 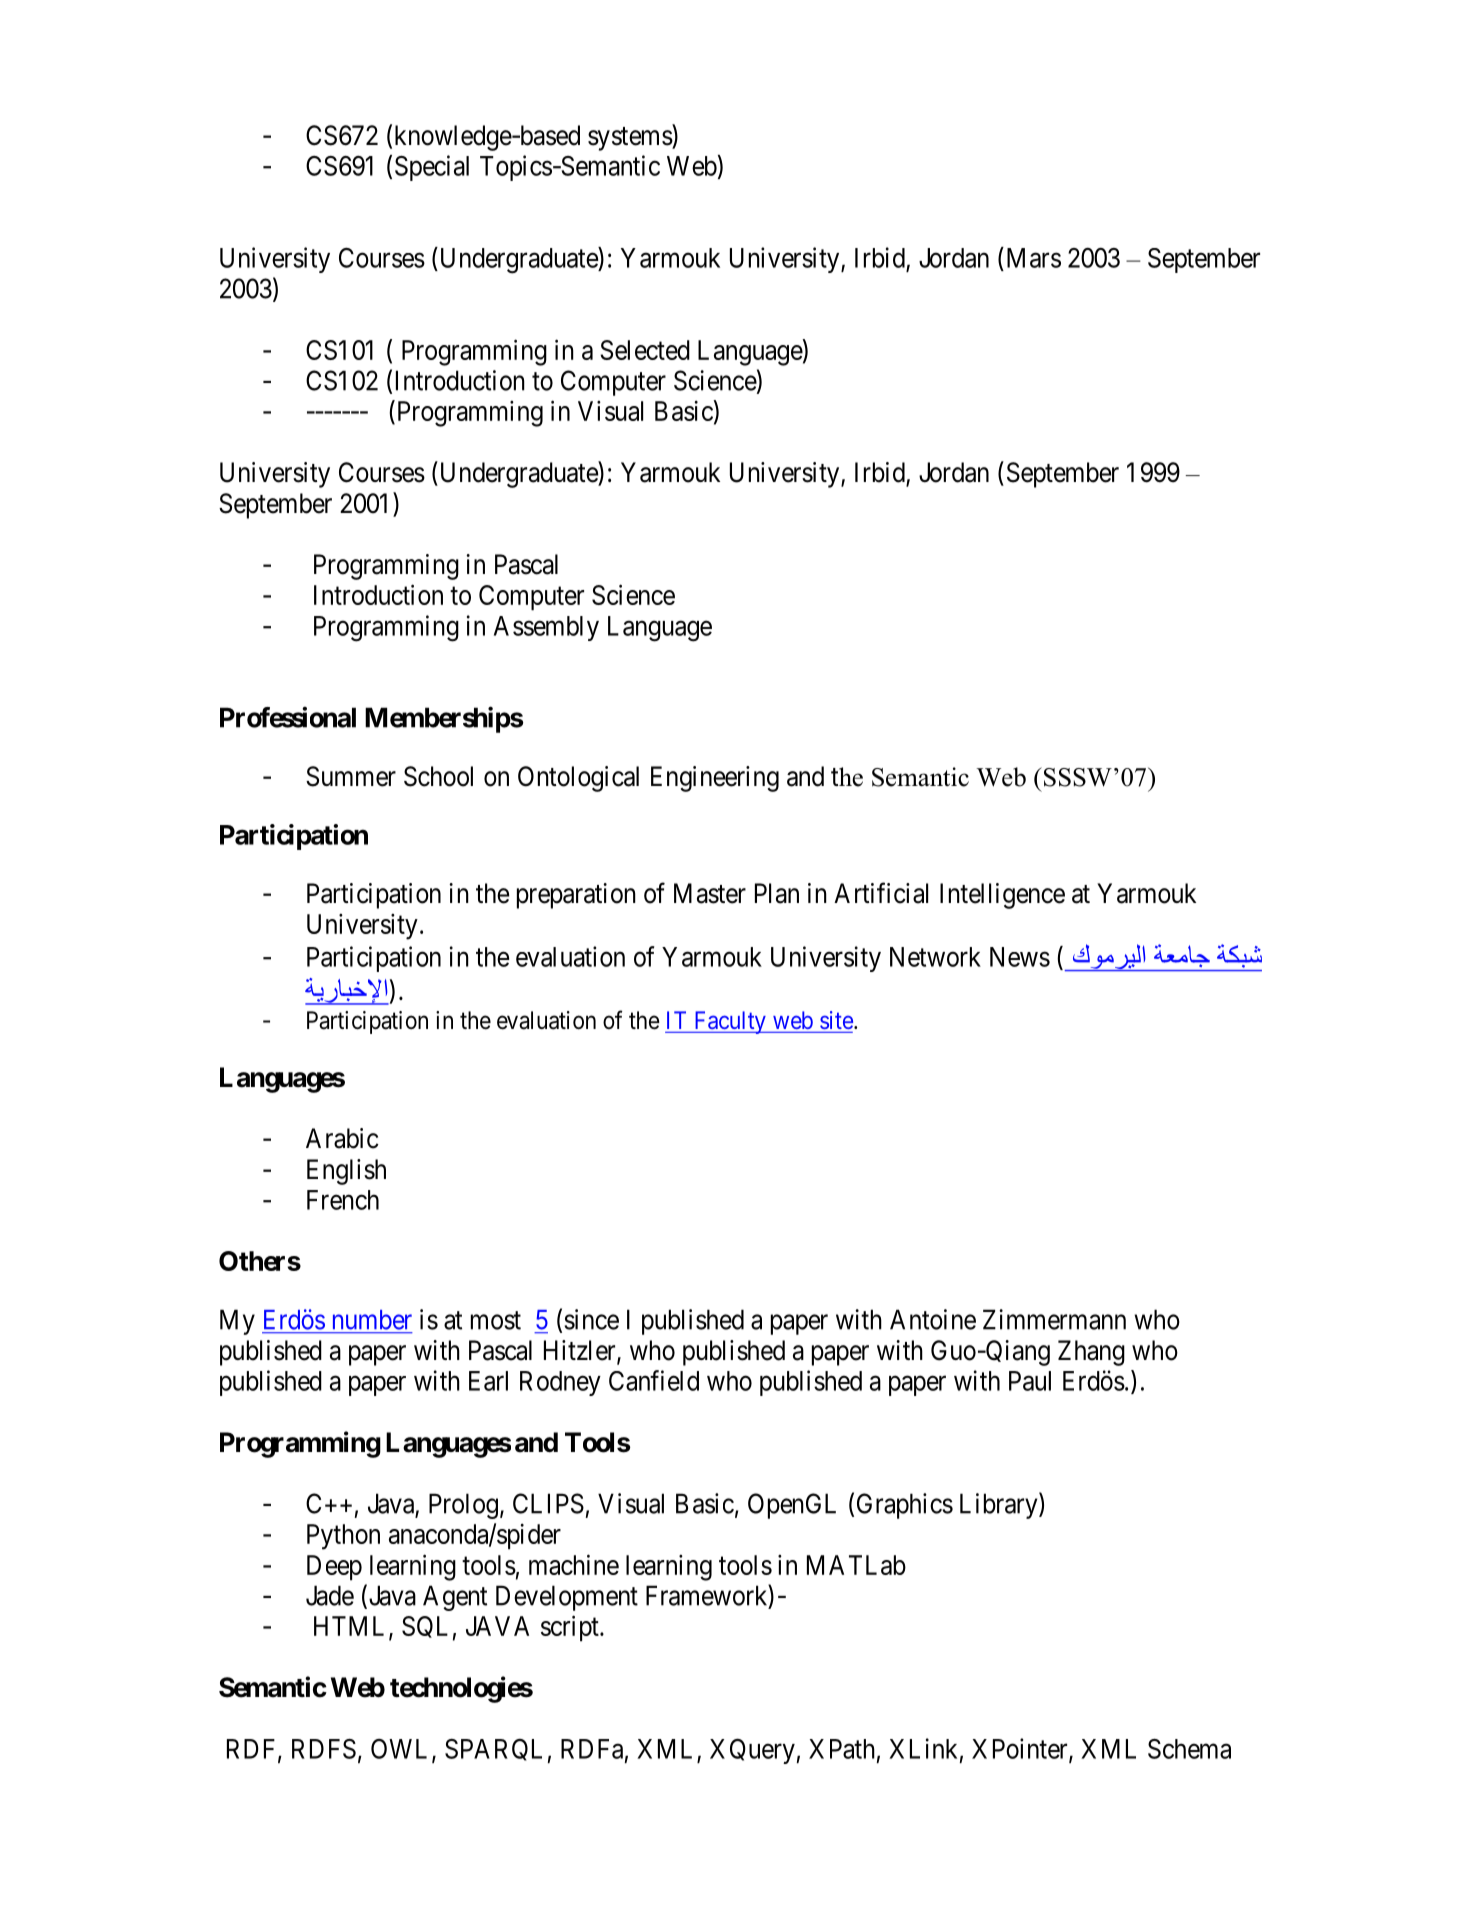 What do you see at coordinates (1002, 896) in the document?
I see `Intelligence` at bounding box center [1002, 896].
